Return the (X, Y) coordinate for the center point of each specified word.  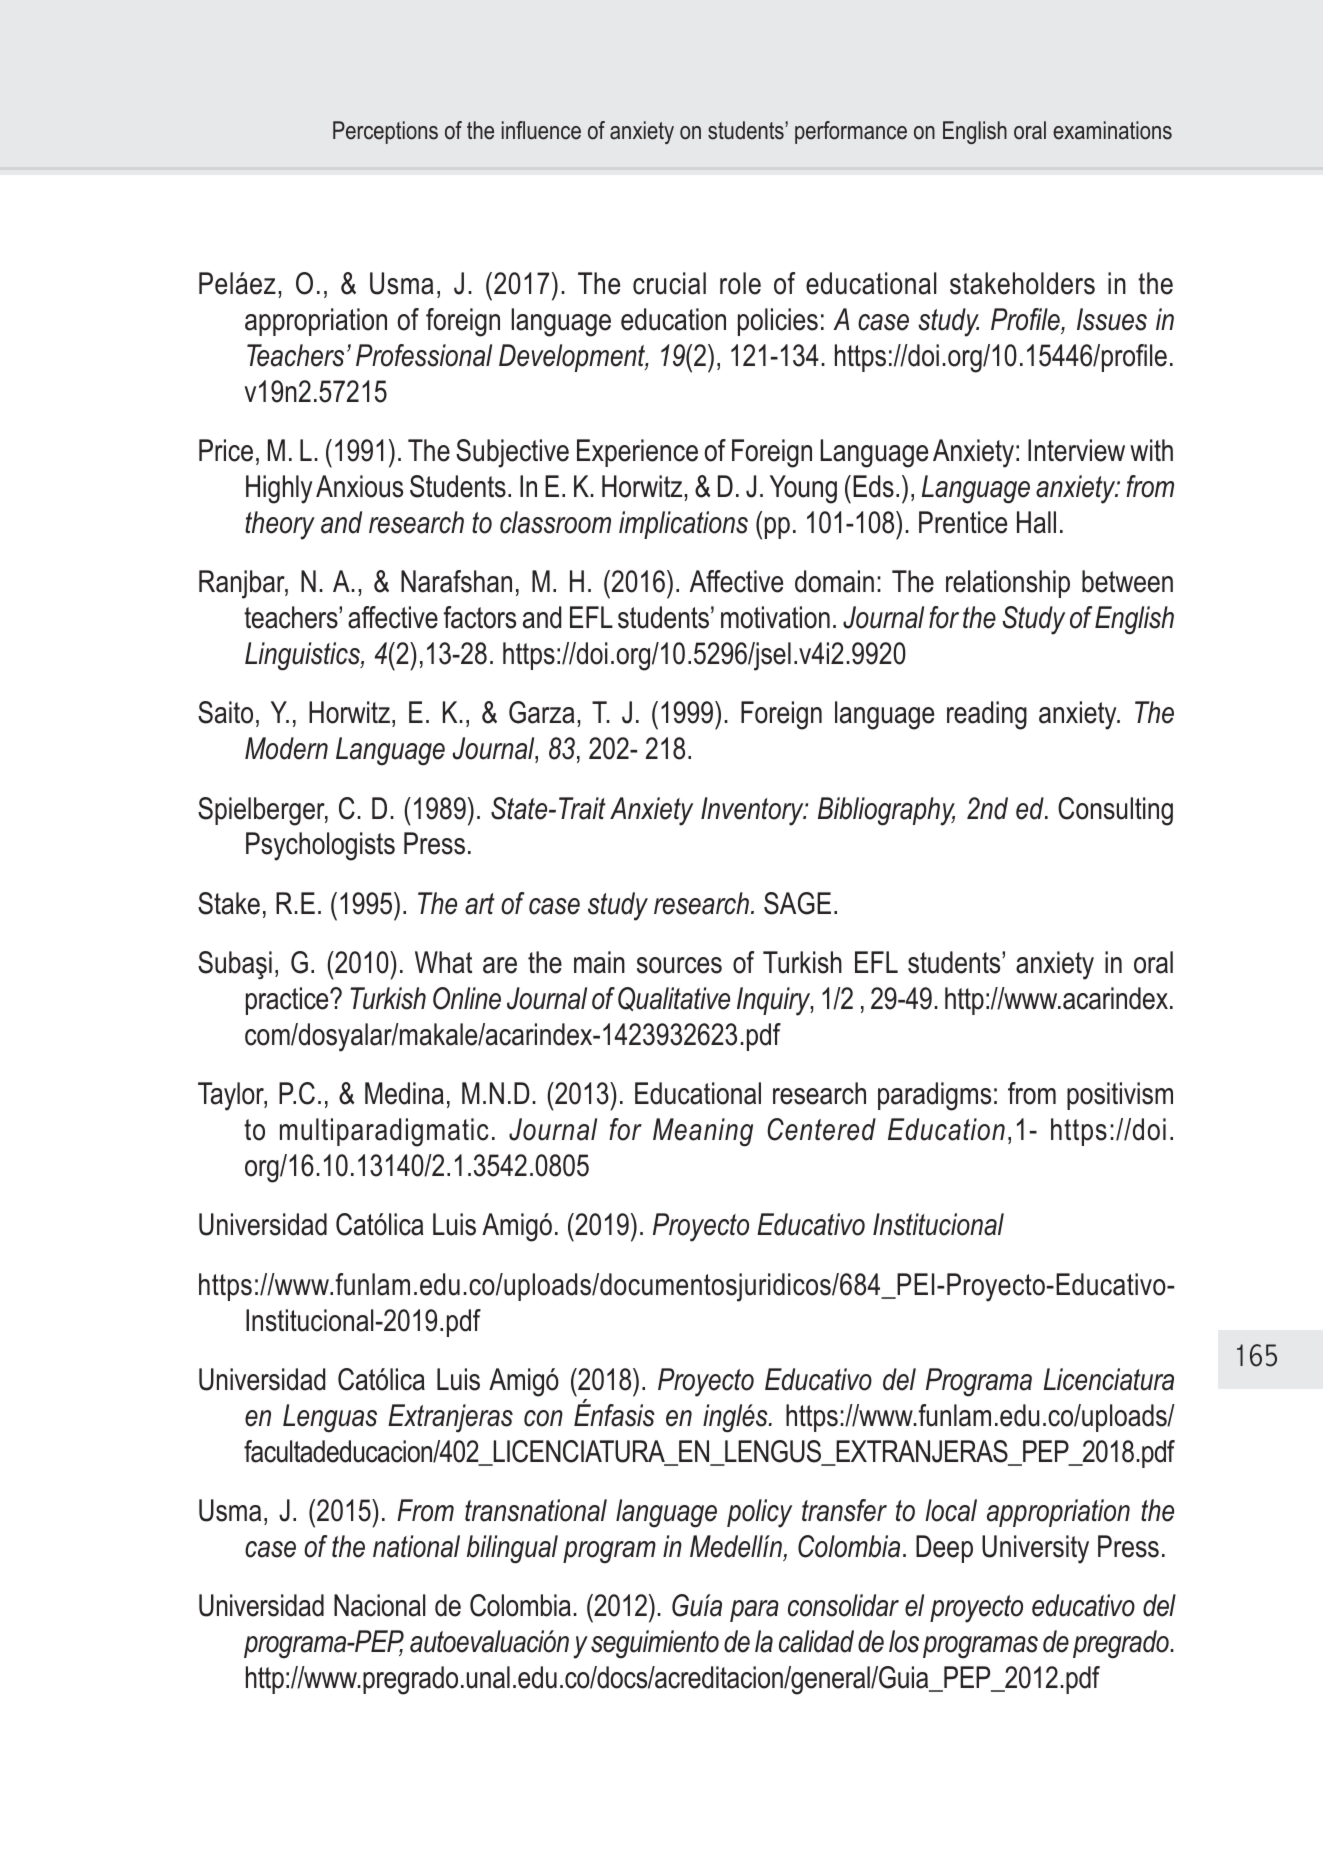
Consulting (1115, 811)
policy (759, 1513)
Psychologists (320, 846)
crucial (669, 283)
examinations (1112, 130)
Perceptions (385, 132)
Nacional (379, 1605)
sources (679, 965)
